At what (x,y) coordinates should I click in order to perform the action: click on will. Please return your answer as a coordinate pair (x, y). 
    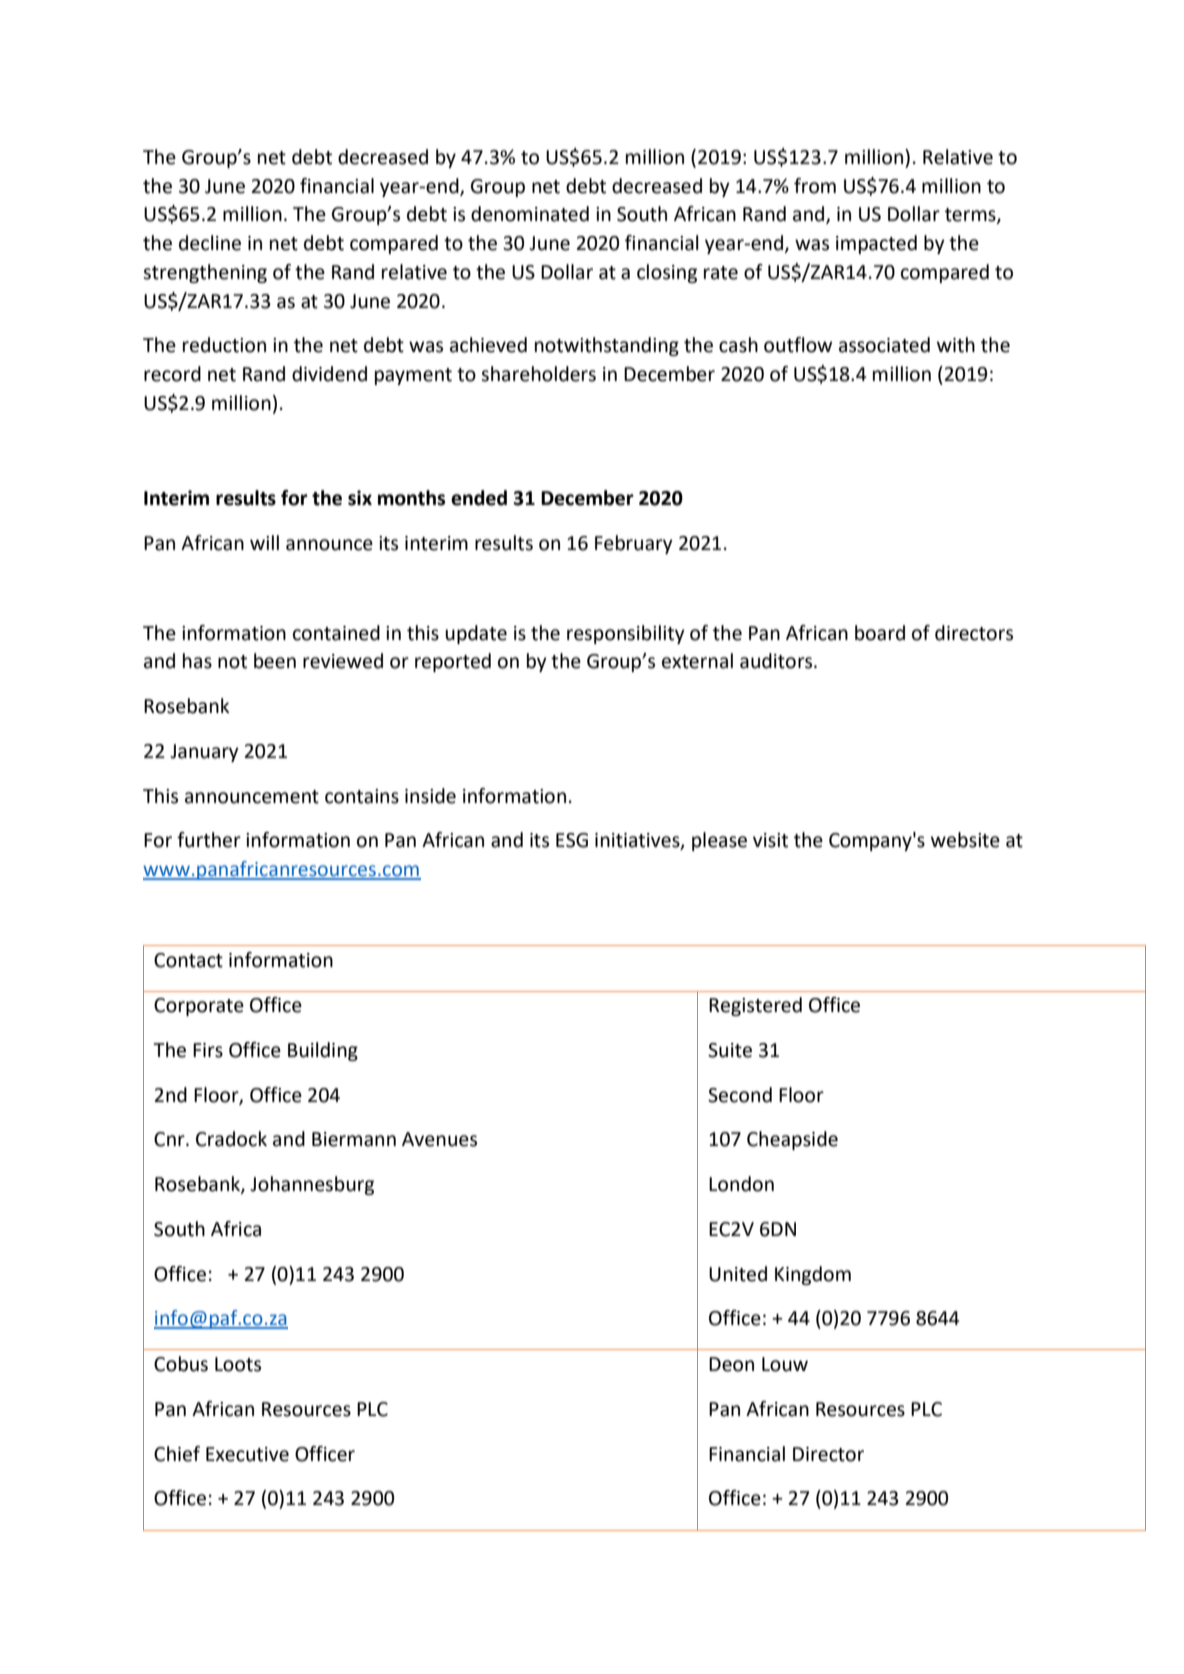
    Looking at the image, I should click on (264, 542).
